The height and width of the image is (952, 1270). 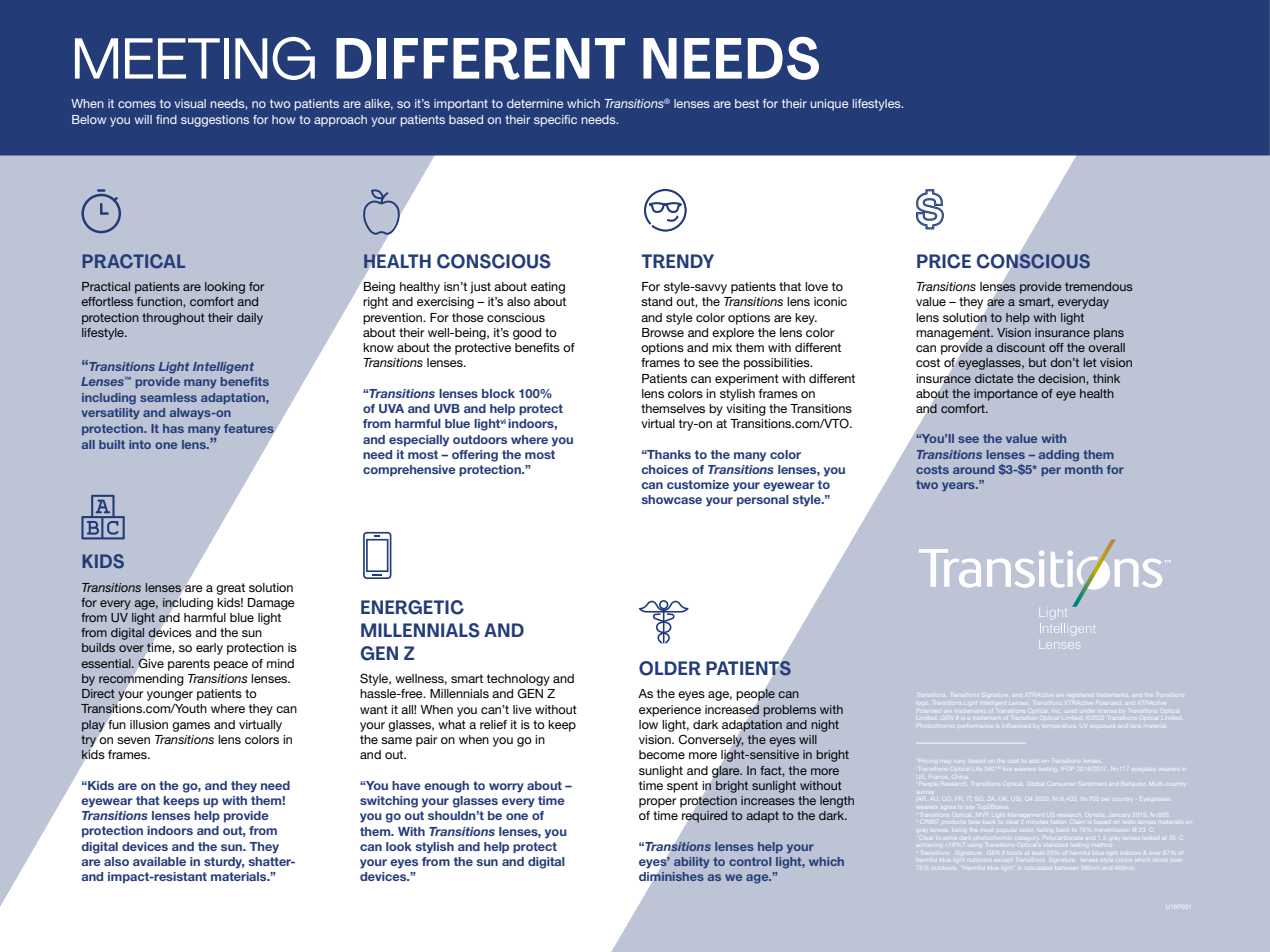 I want to click on into, so click(x=140, y=444).
